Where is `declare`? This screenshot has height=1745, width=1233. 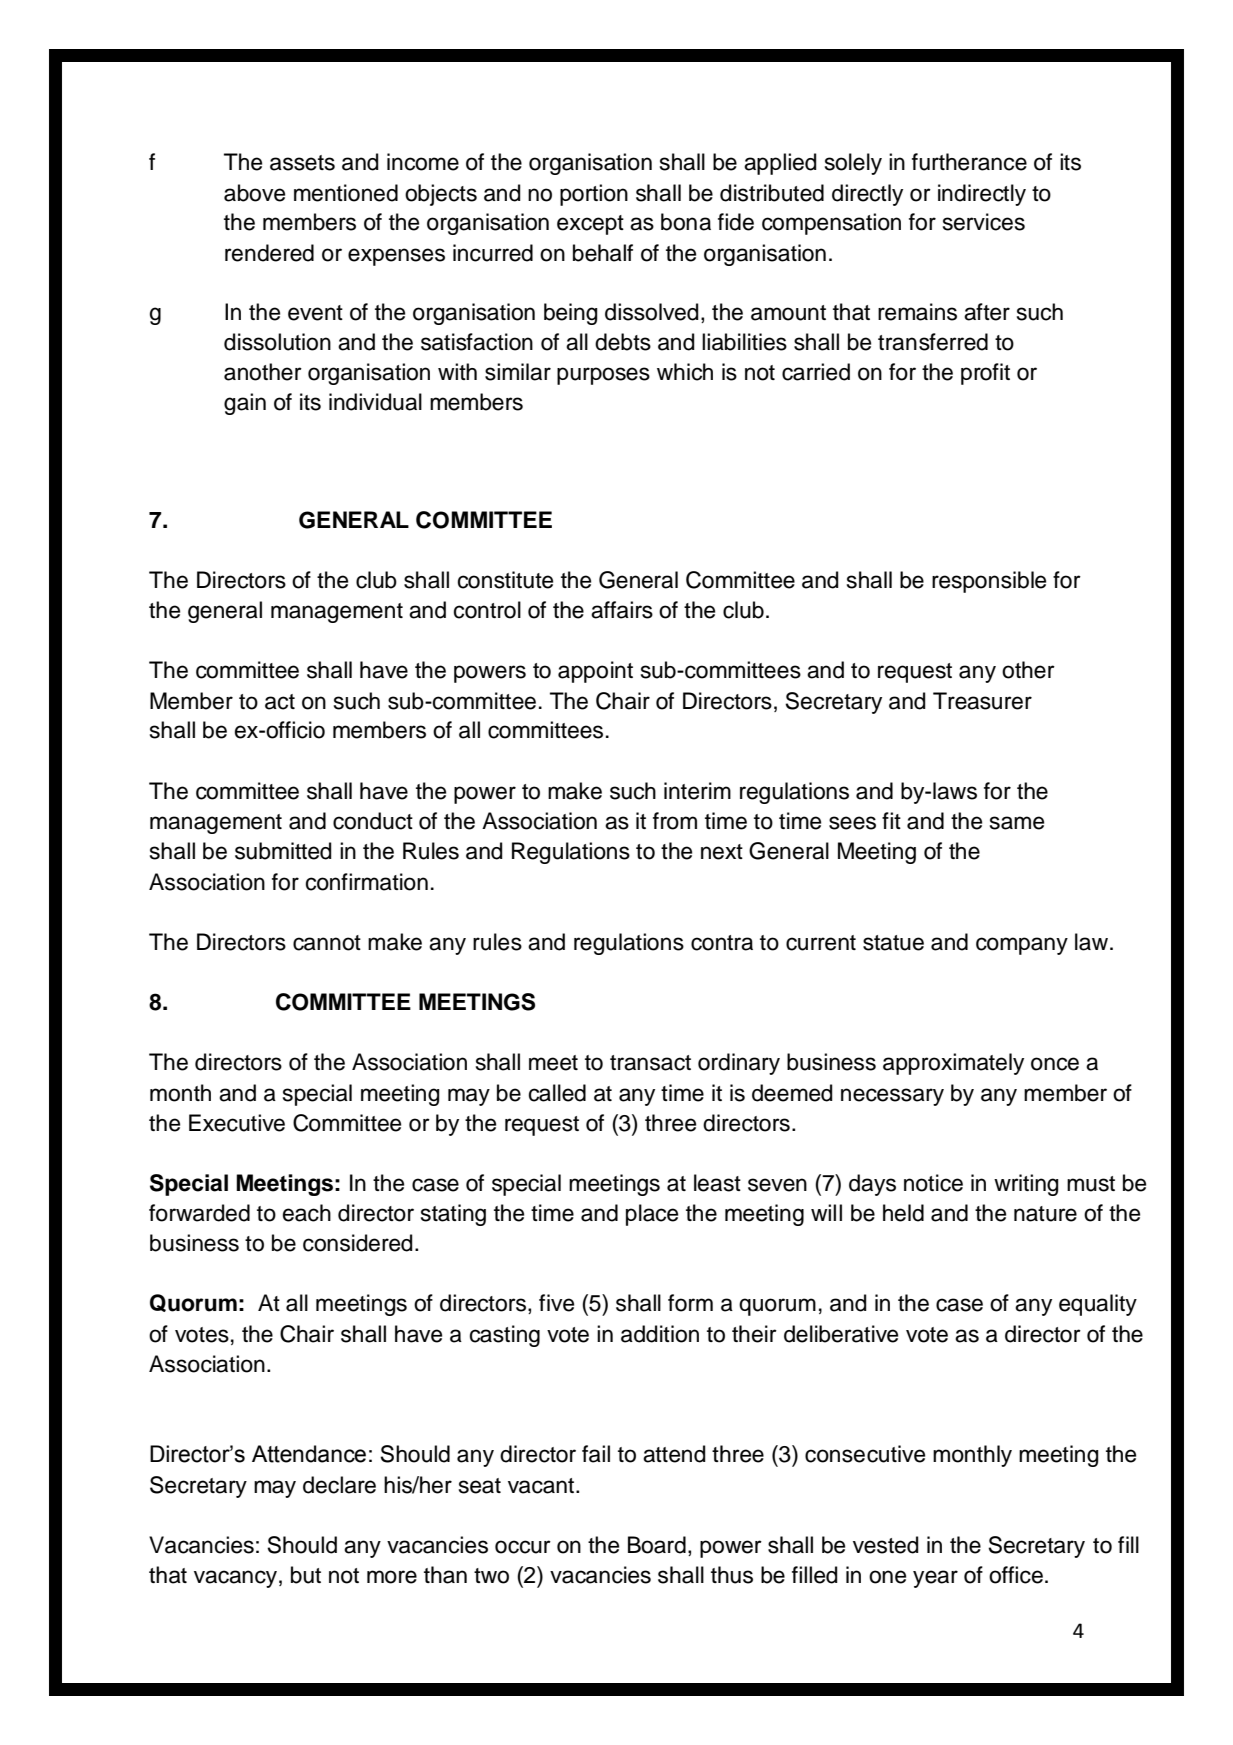 declare is located at coordinates (339, 1485).
